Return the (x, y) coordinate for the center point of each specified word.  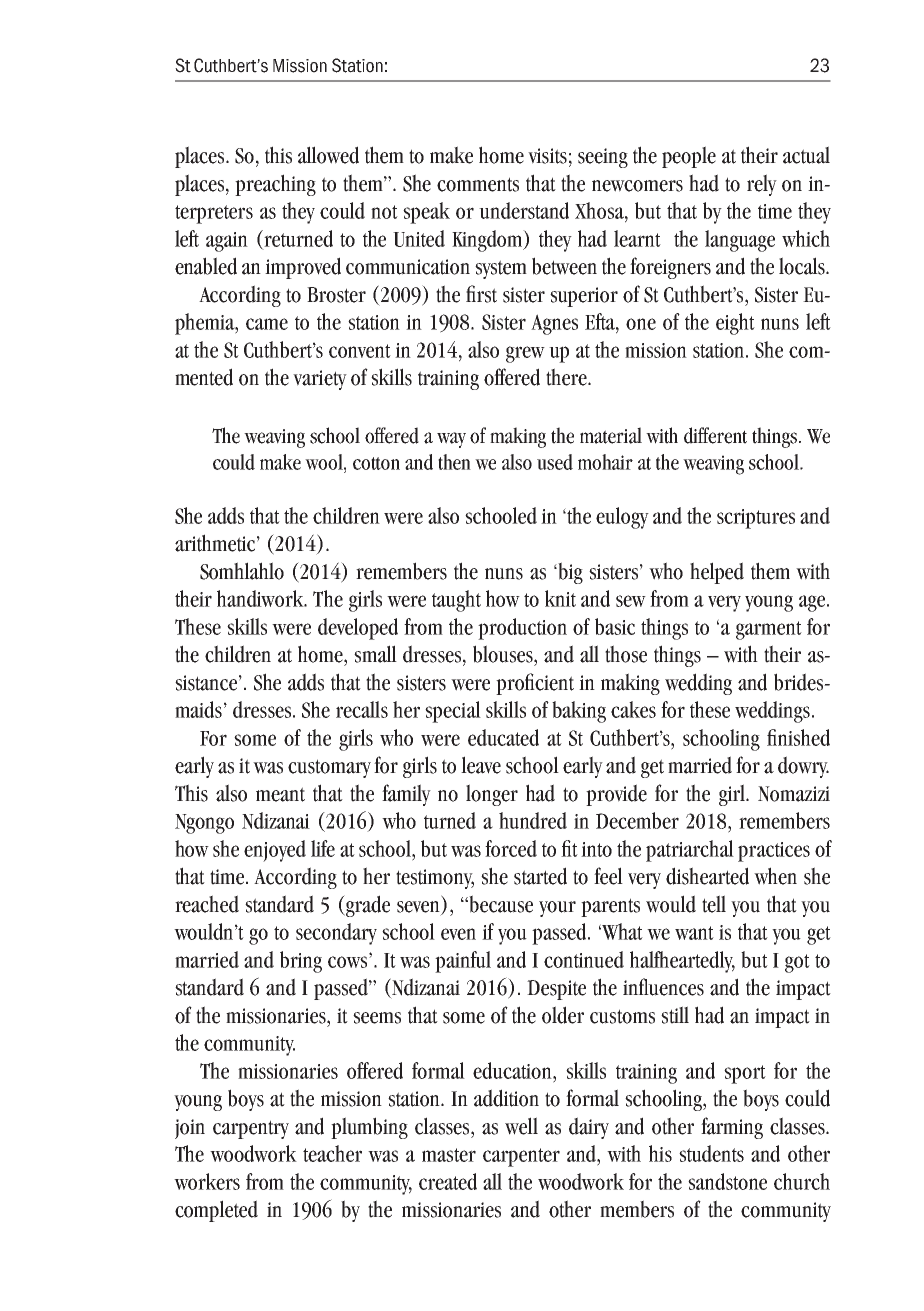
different (715, 435)
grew (525, 354)
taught (456, 601)
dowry (803, 767)
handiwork (261, 598)
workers (207, 1181)
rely (762, 185)
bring (301, 962)
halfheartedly (682, 962)
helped (717, 573)
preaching (275, 185)
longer (492, 795)
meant (280, 794)
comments (478, 184)
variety (320, 380)
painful (463, 962)
